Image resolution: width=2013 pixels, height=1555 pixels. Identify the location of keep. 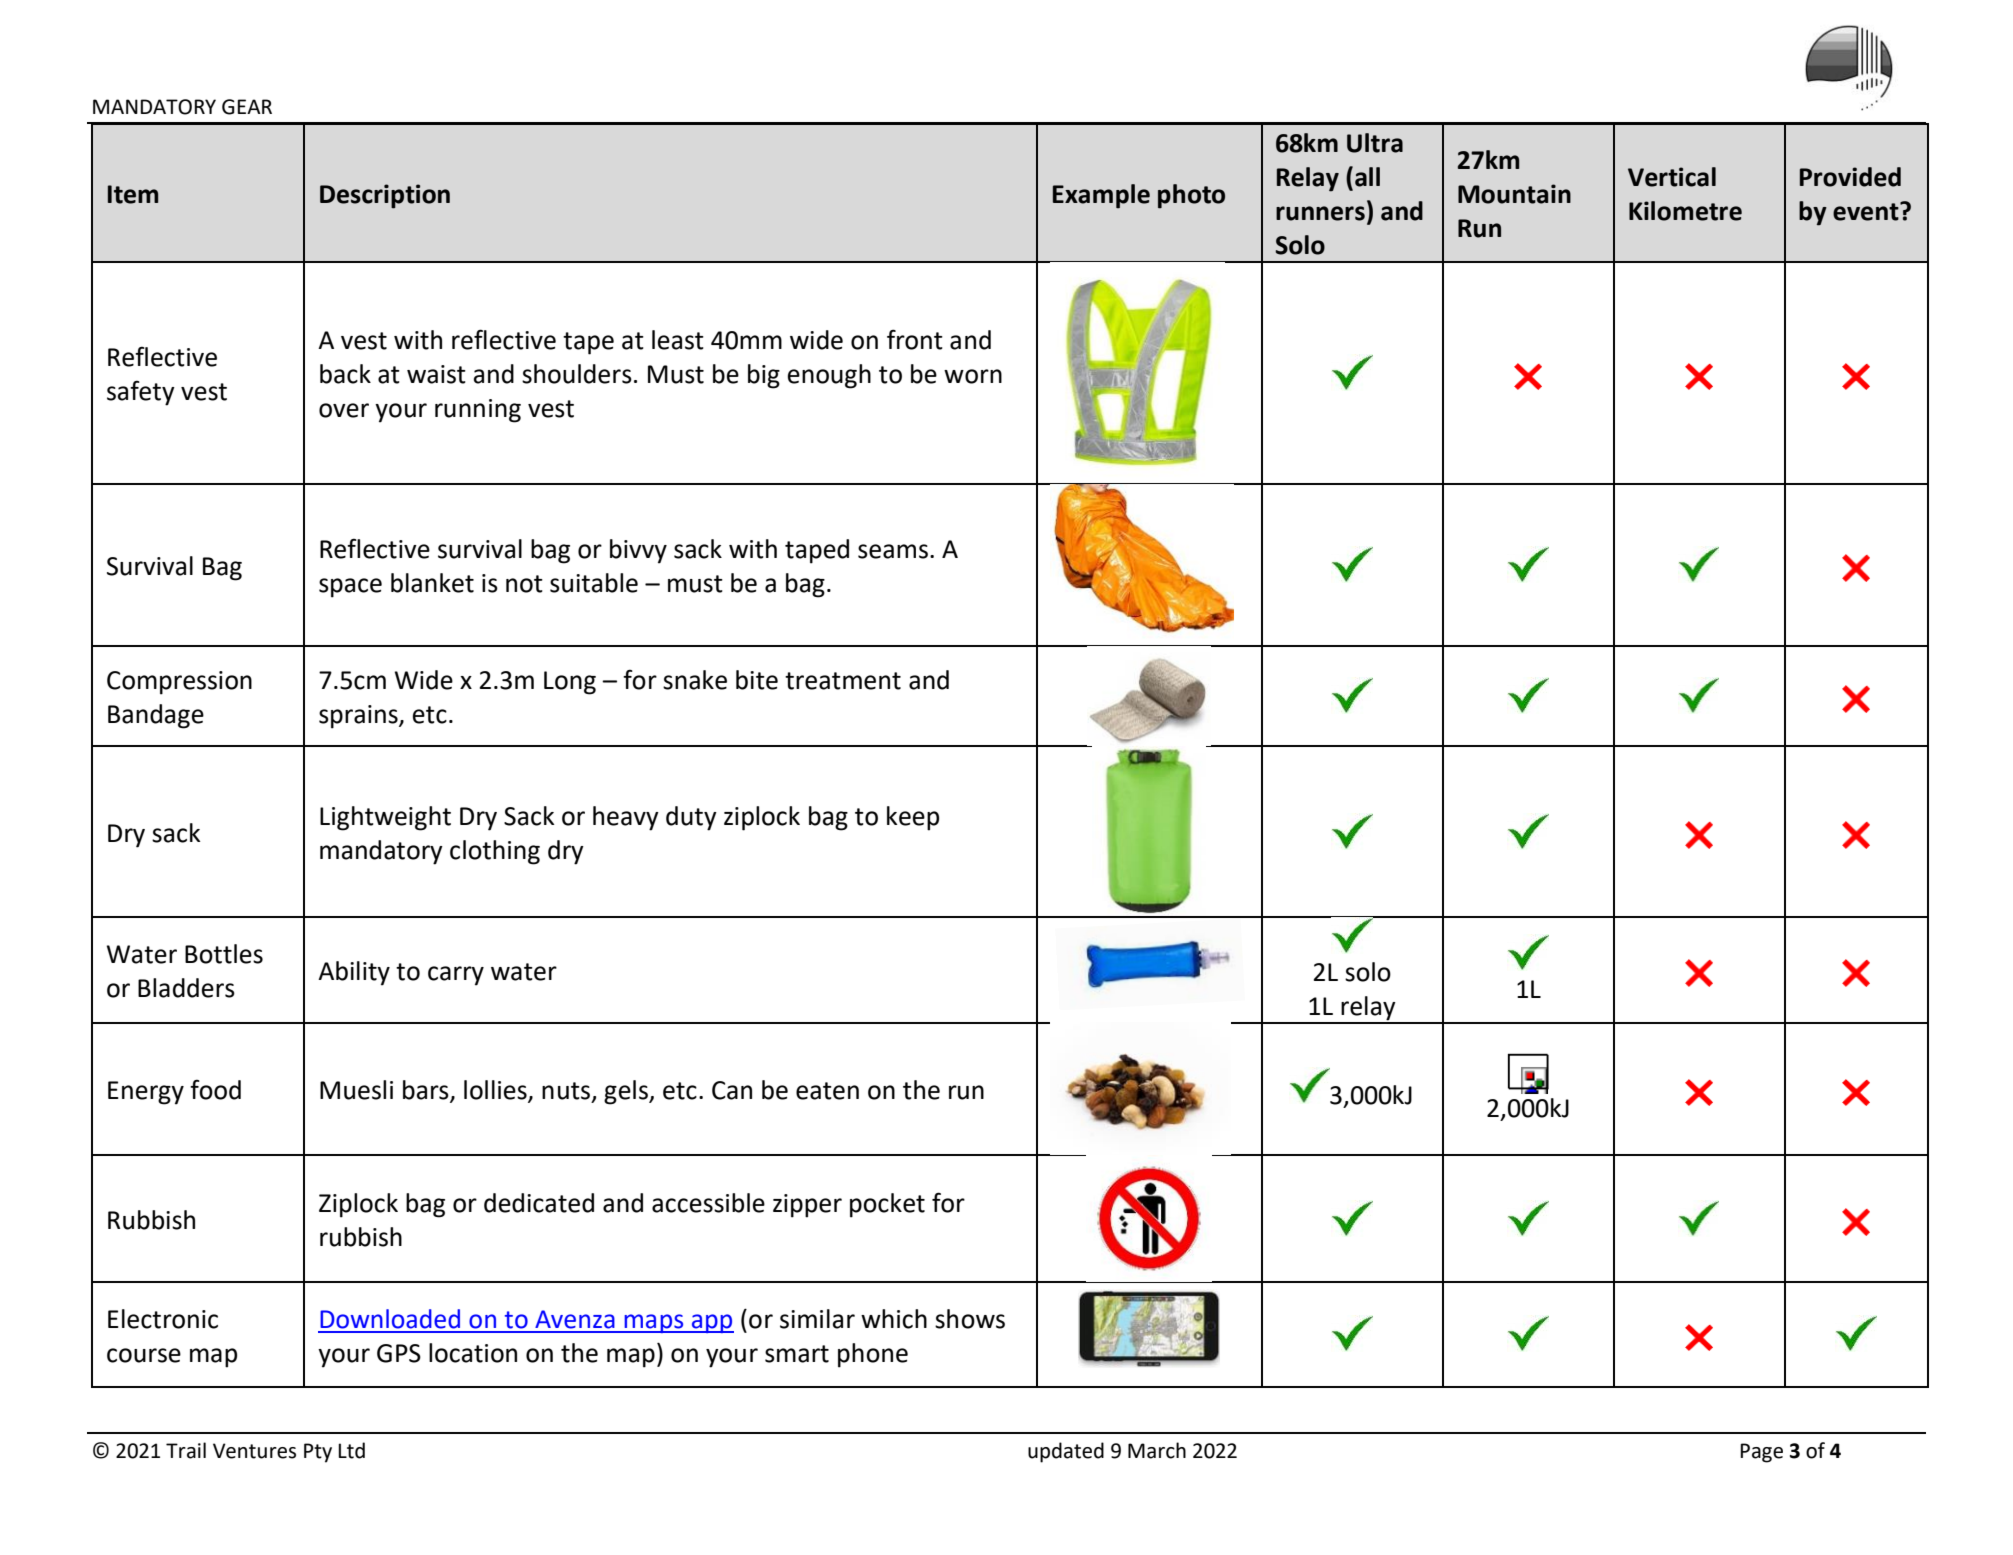
(913, 818).
